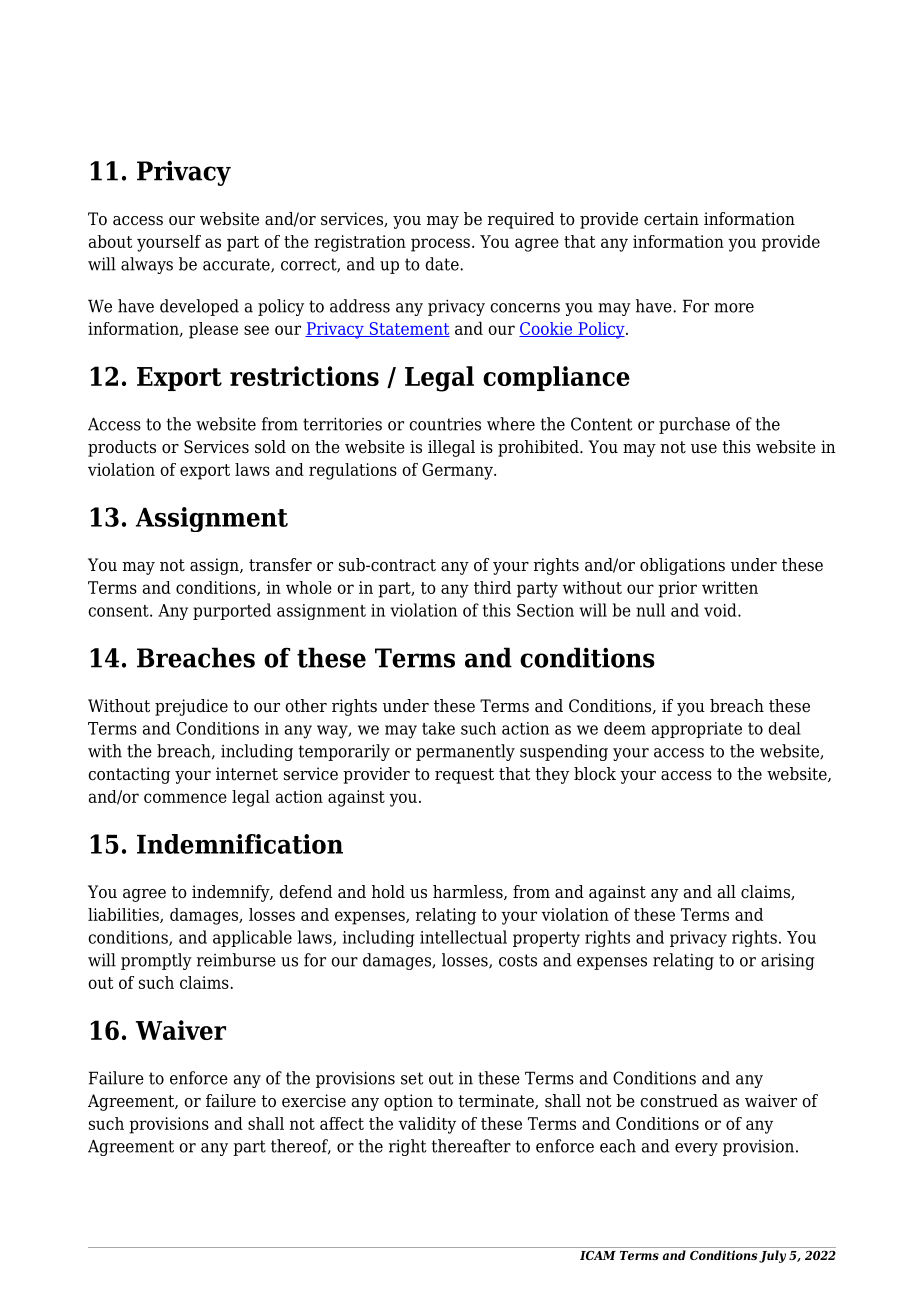 Image resolution: width=924 pixels, height=1308 pixels. I want to click on process, so click(440, 245).
